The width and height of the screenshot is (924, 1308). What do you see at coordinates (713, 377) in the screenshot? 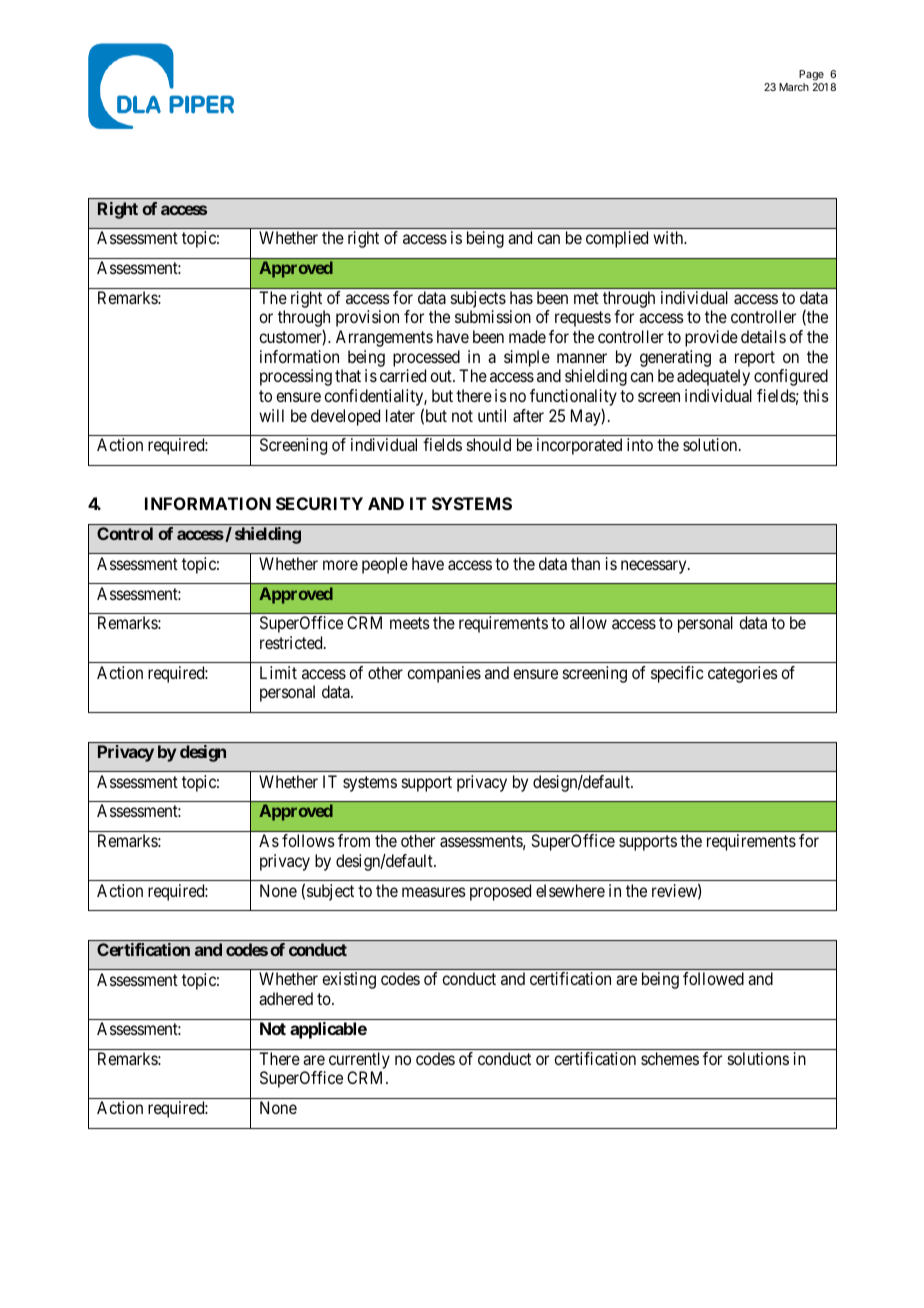
I see `adequately` at bounding box center [713, 377].
